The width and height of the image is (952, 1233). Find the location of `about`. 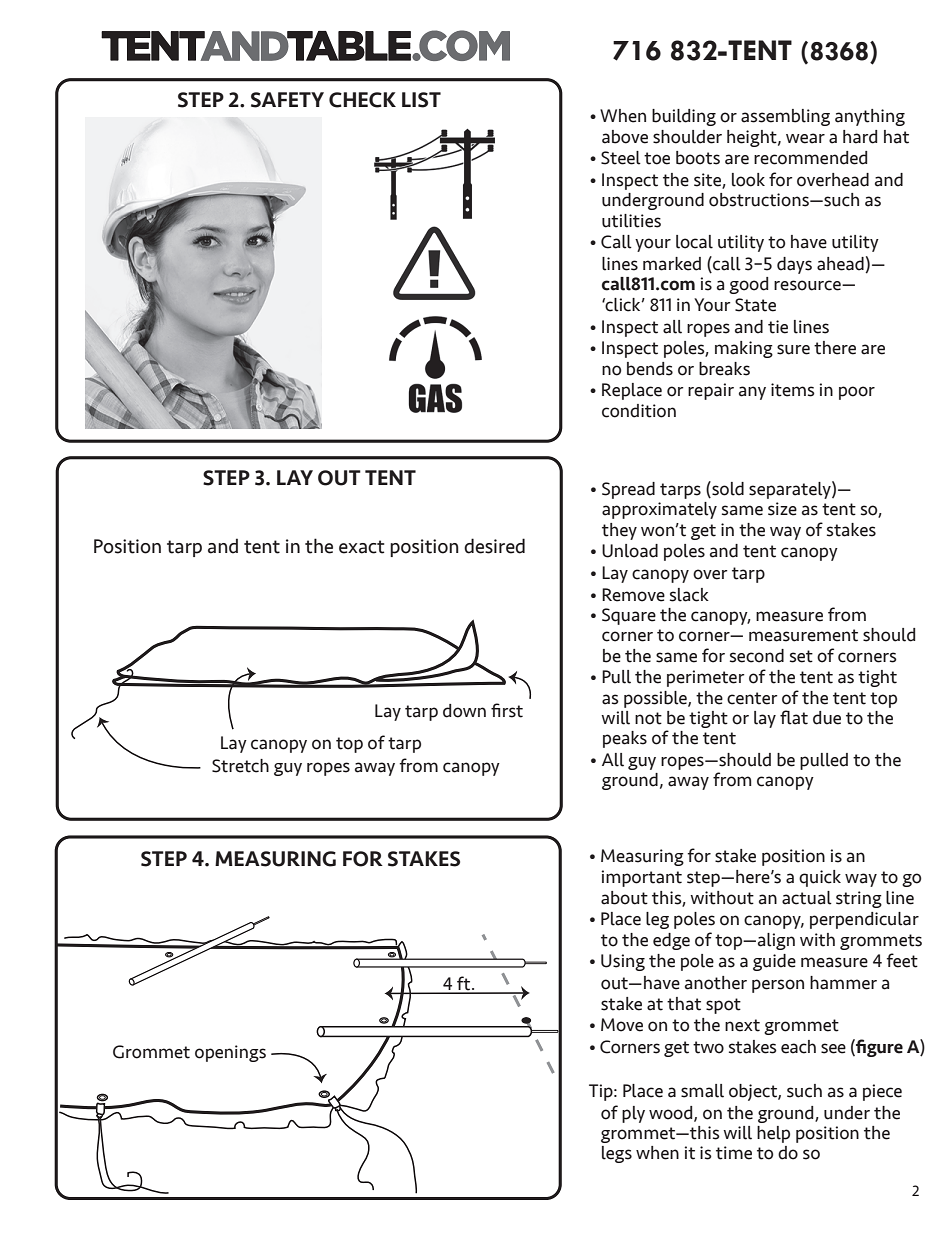

about is located at coordinates (624, 898).
